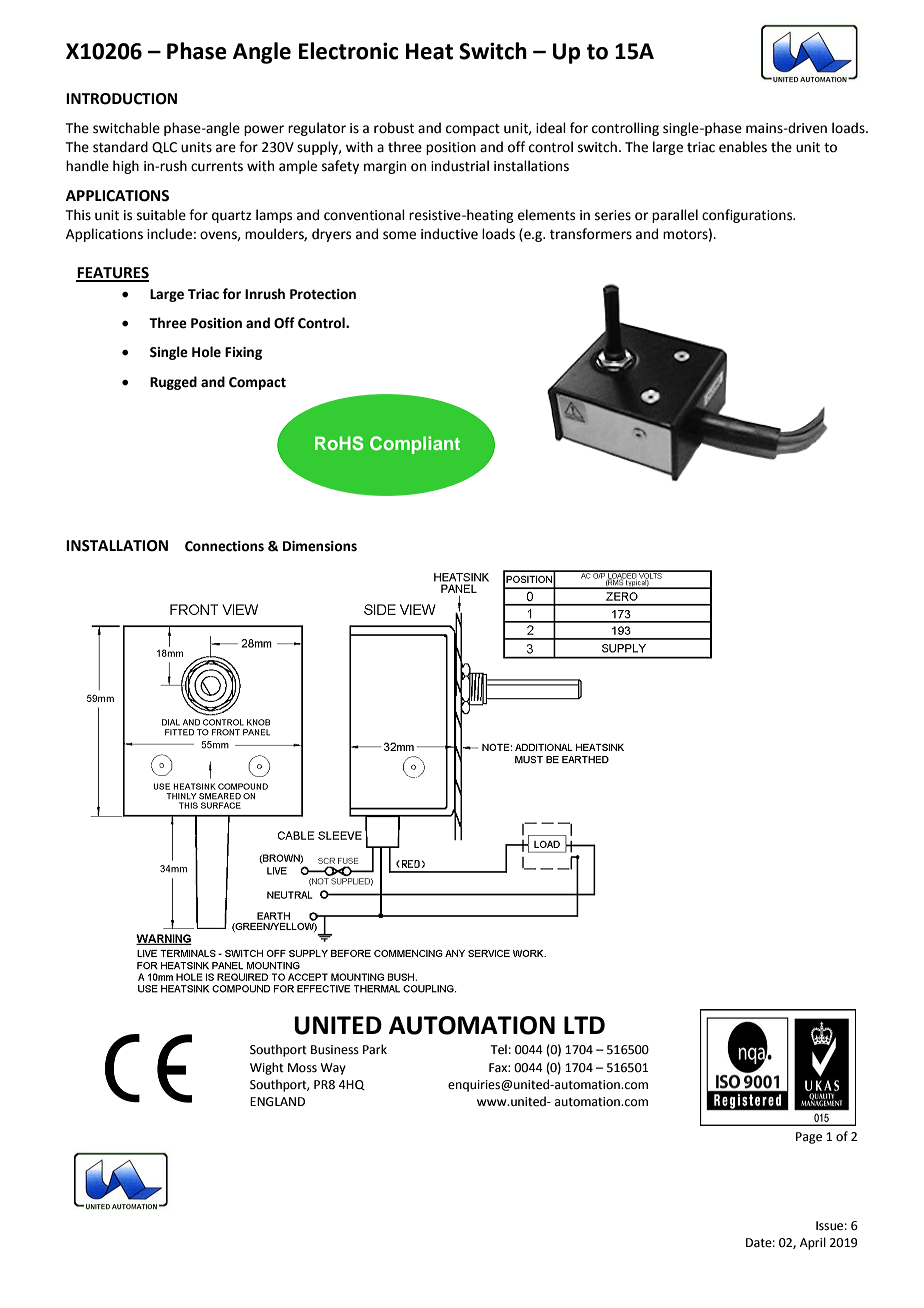  I want to click on robust, so click(394, 128).
